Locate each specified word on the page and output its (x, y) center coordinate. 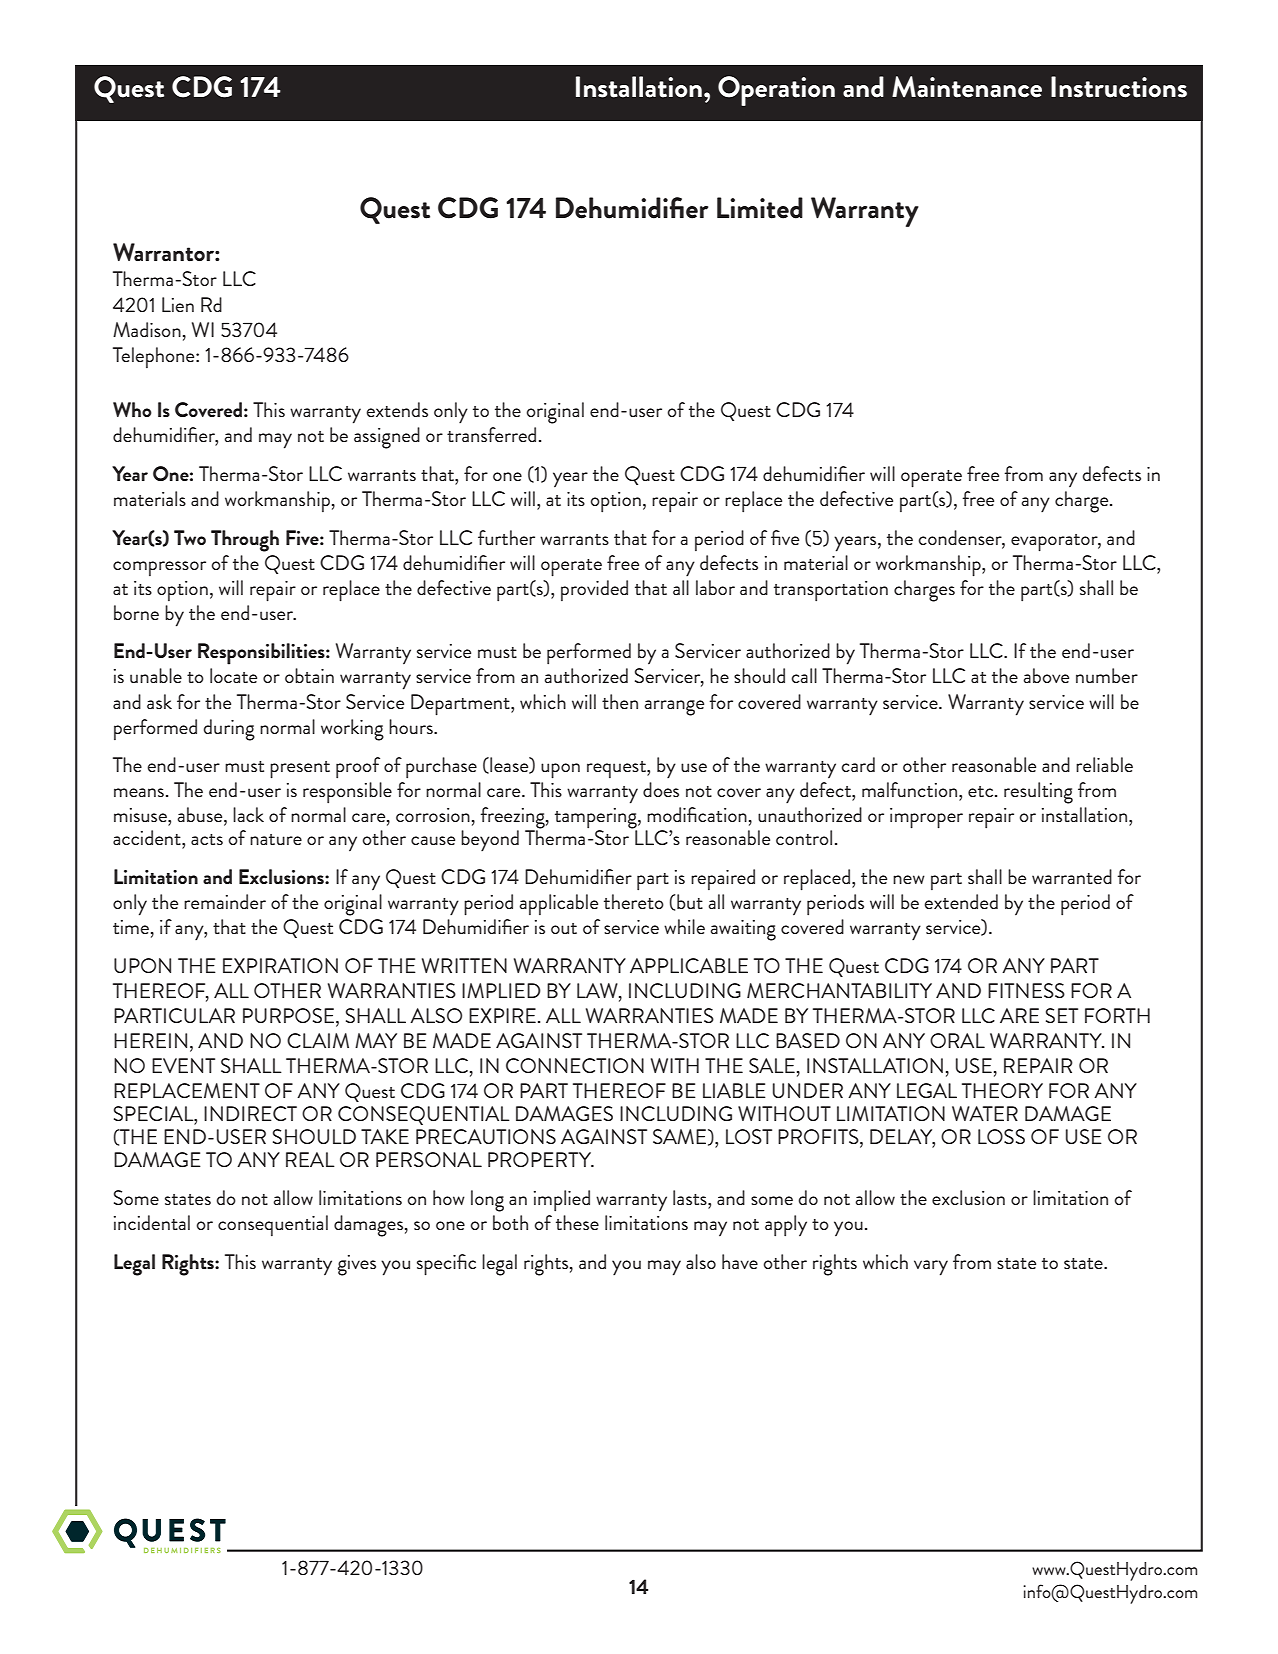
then (620, 701)
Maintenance (967, 87)
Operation (776, 91)
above (1046, 675)
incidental (152, 1222)
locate (233, 675)
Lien (178, 304)
